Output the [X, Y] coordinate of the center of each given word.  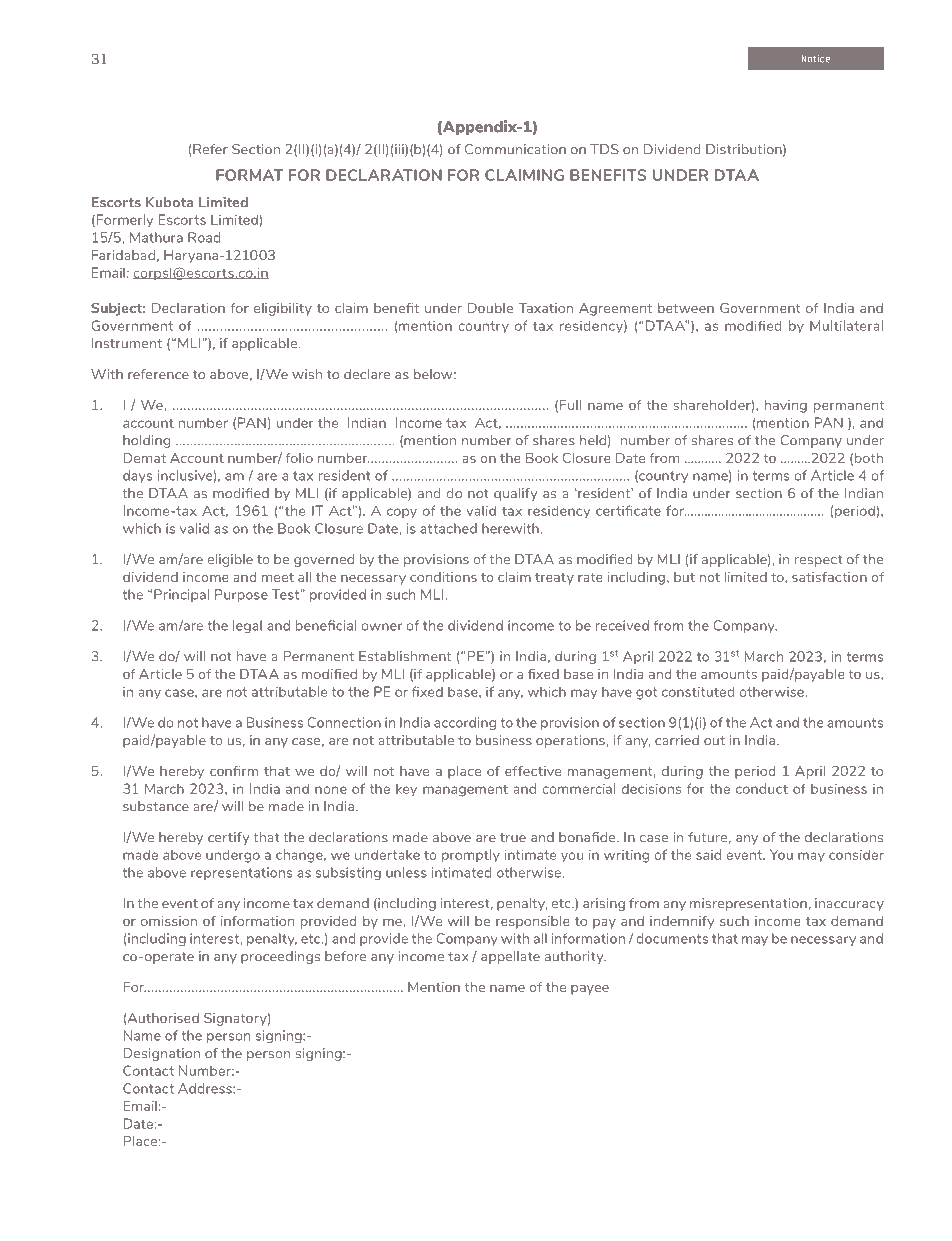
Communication [515, 149]
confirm [234, 771]
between [686, 308]
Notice [816, 59]
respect [819, 561]
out [714, 741]
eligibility [283, 309]
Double [490, 308]
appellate [510, 957]
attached [448, 528]
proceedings [280, 957]
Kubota [169, 202]
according [465, 723]
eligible [230, 560]
